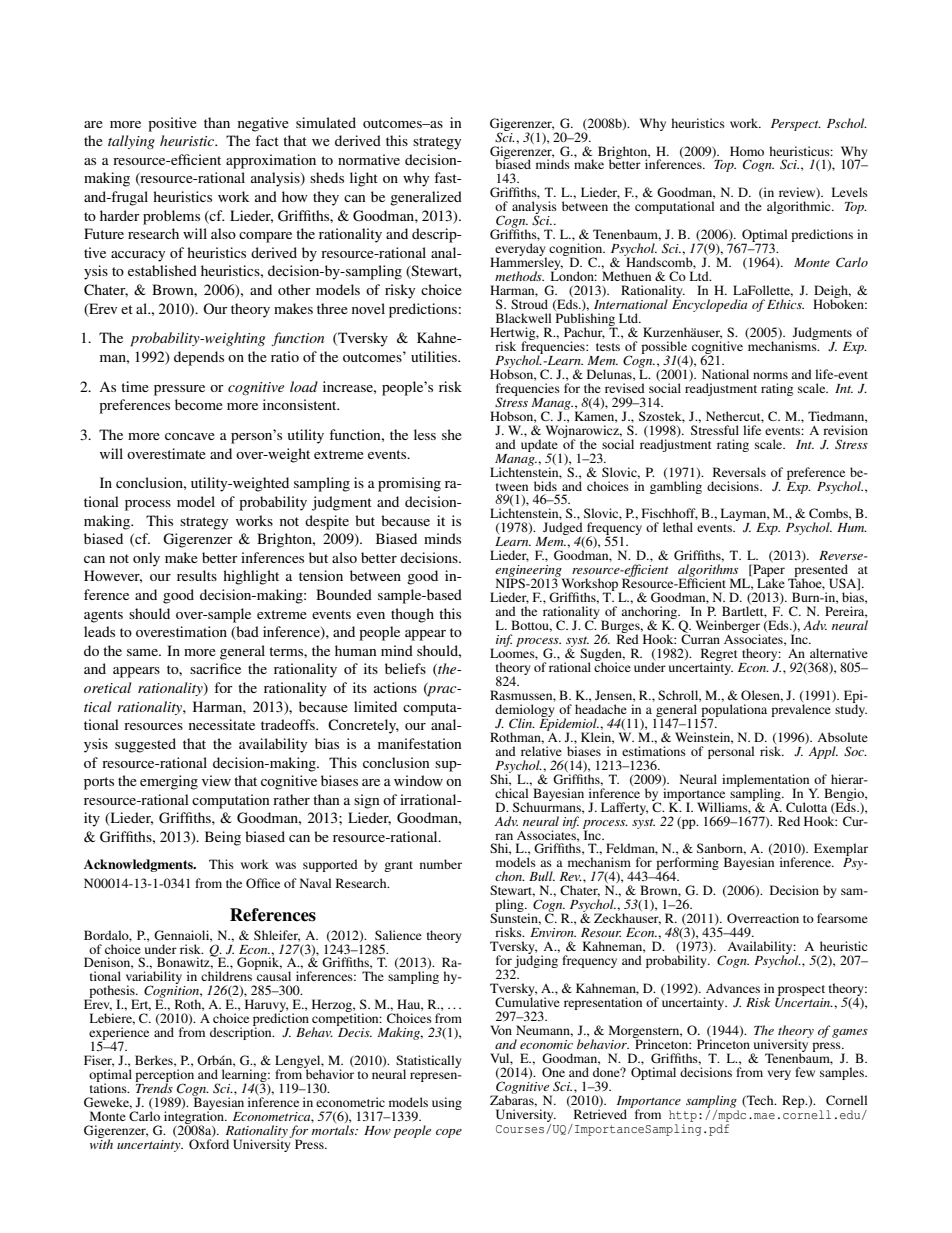 The width and height of the page is (952, 1233). Describe the element at coordinates (209, 1144) in the page. I see `Oxford` at that location.
